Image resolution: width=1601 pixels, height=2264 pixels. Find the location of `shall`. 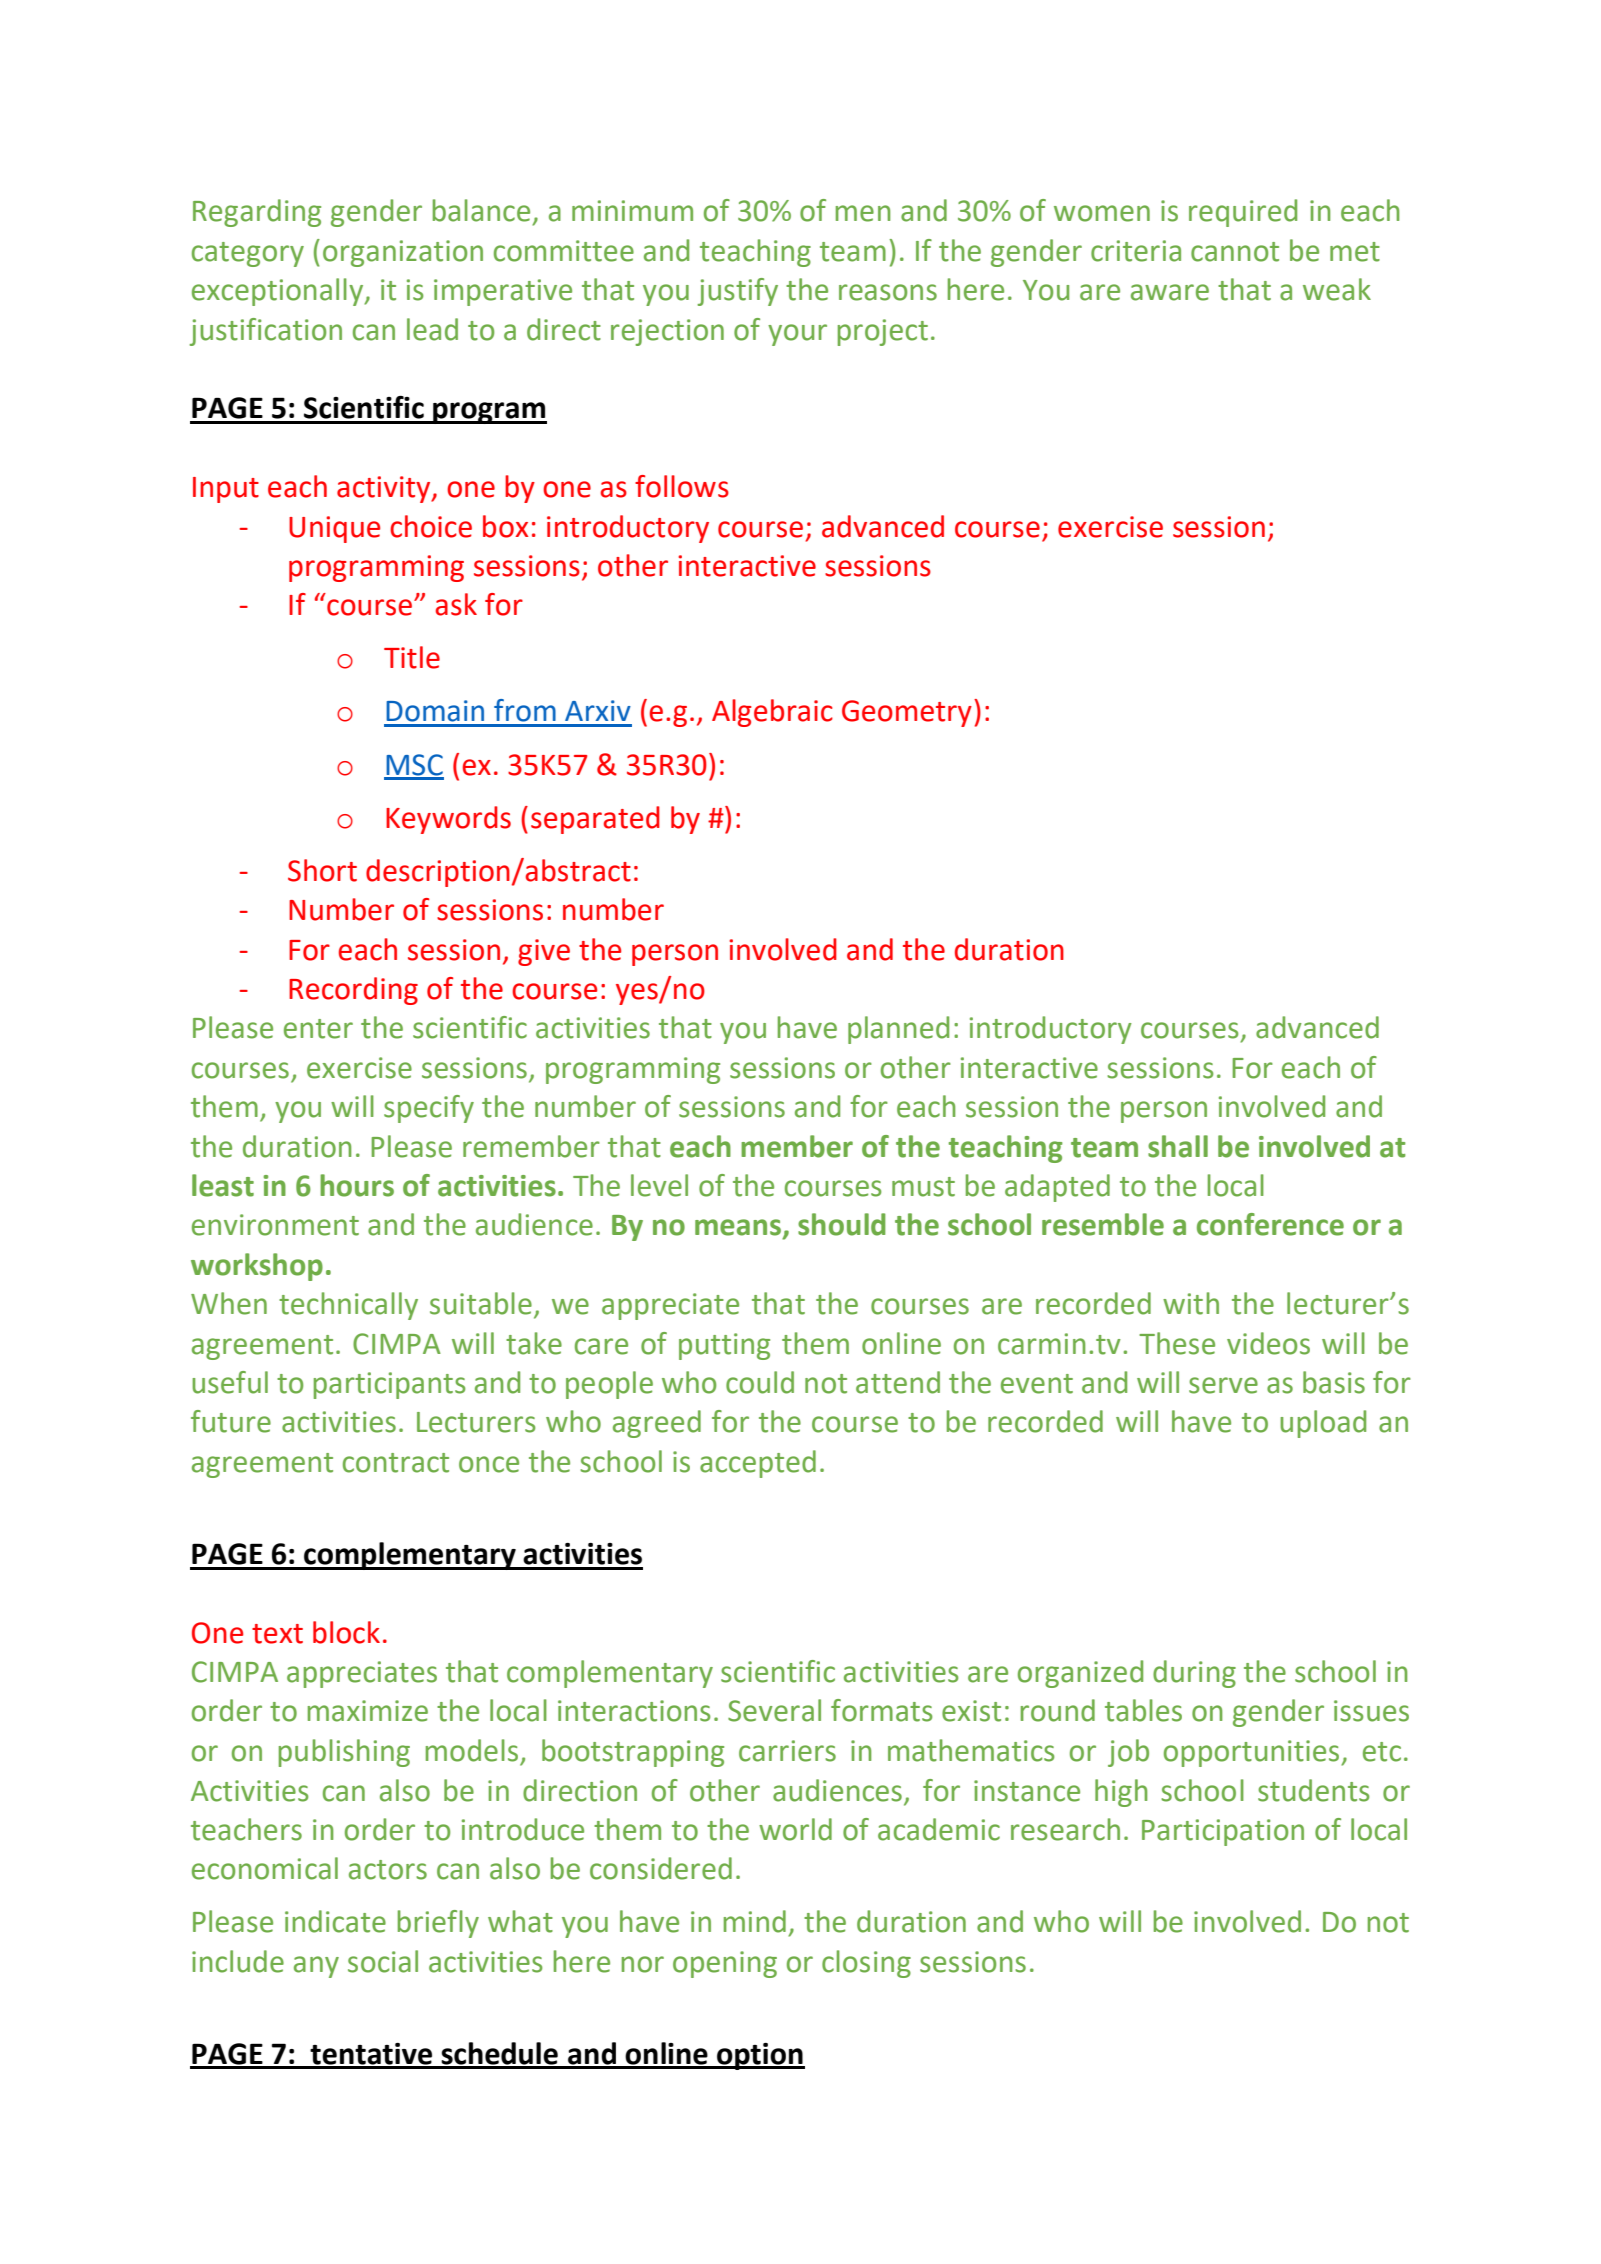

shall is located at coordinates (1178, 1146).
